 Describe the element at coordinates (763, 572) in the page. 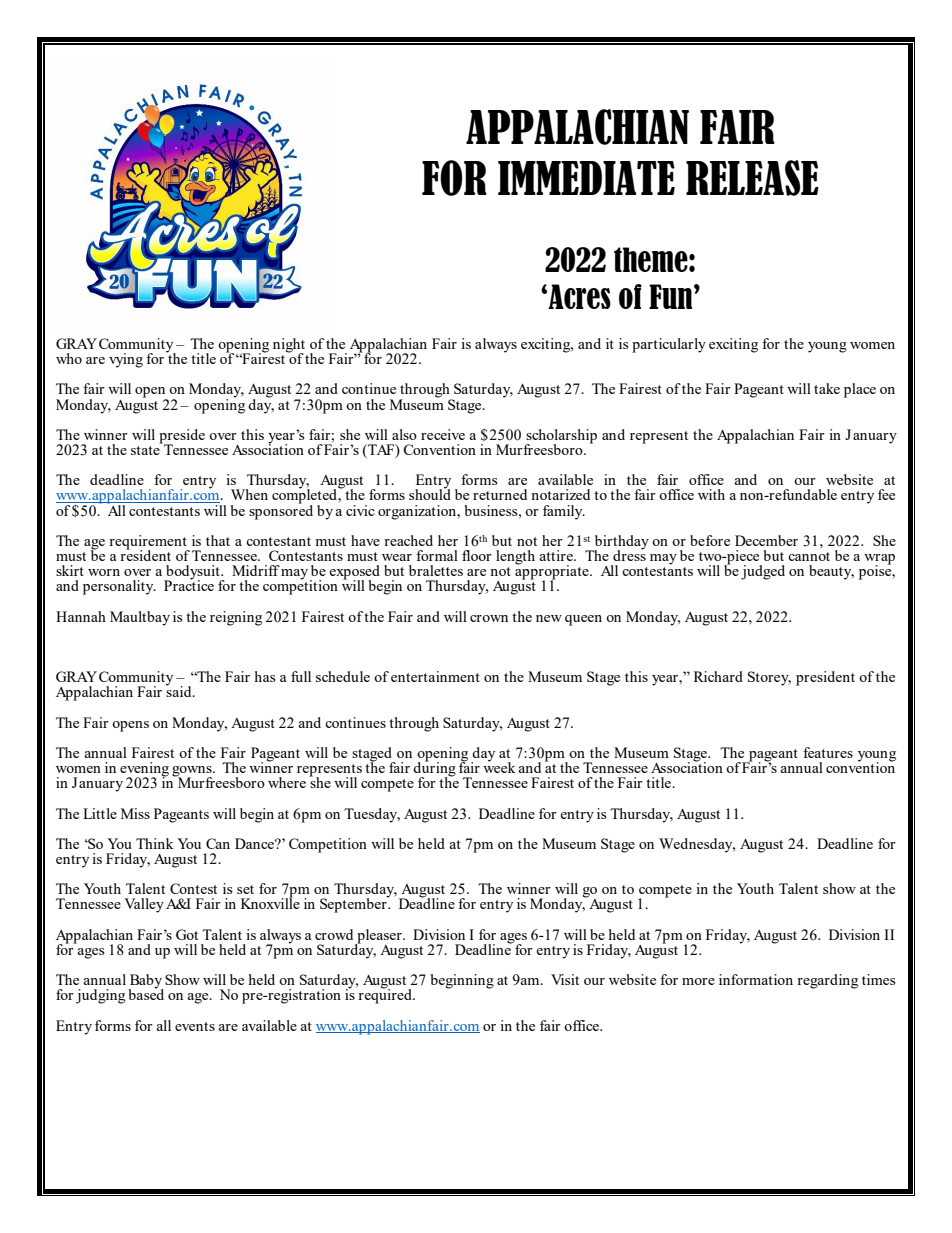

I see `judged` at that location.
